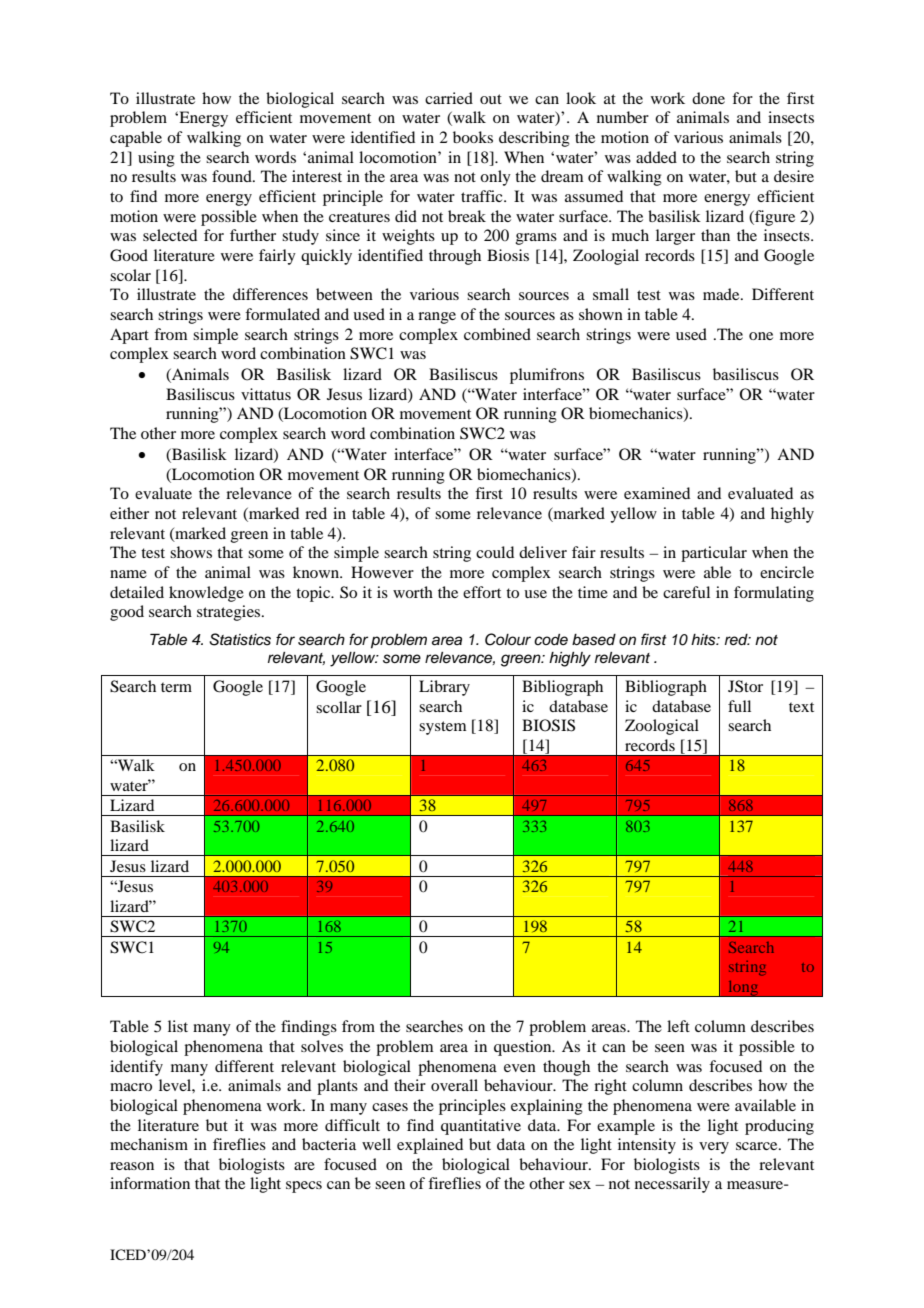 Image resolution: width=924 pixels, height=1308 pixels. I want to click on either, so click(129, 513).
